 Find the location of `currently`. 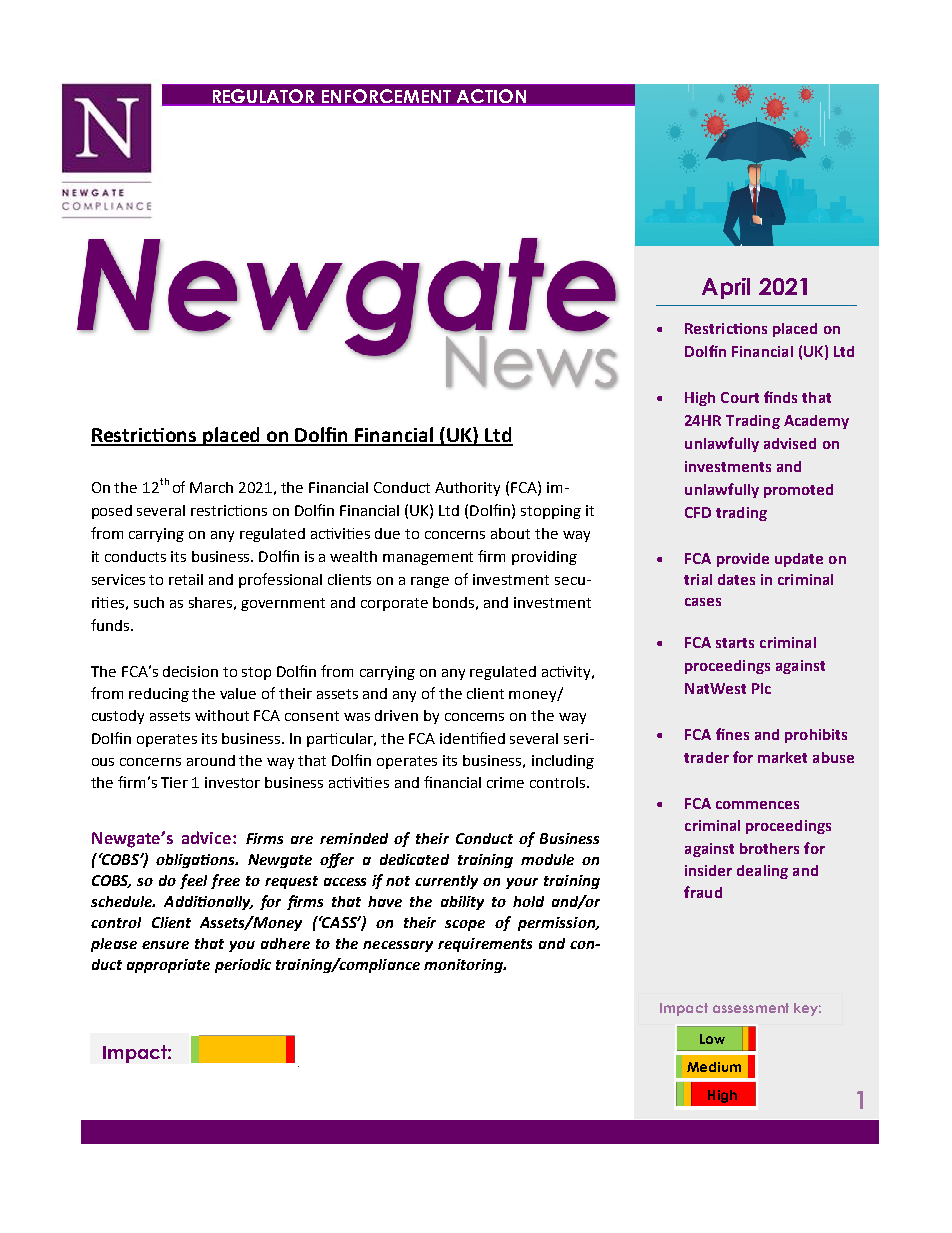

currently is located at coordinates (446, 882).
